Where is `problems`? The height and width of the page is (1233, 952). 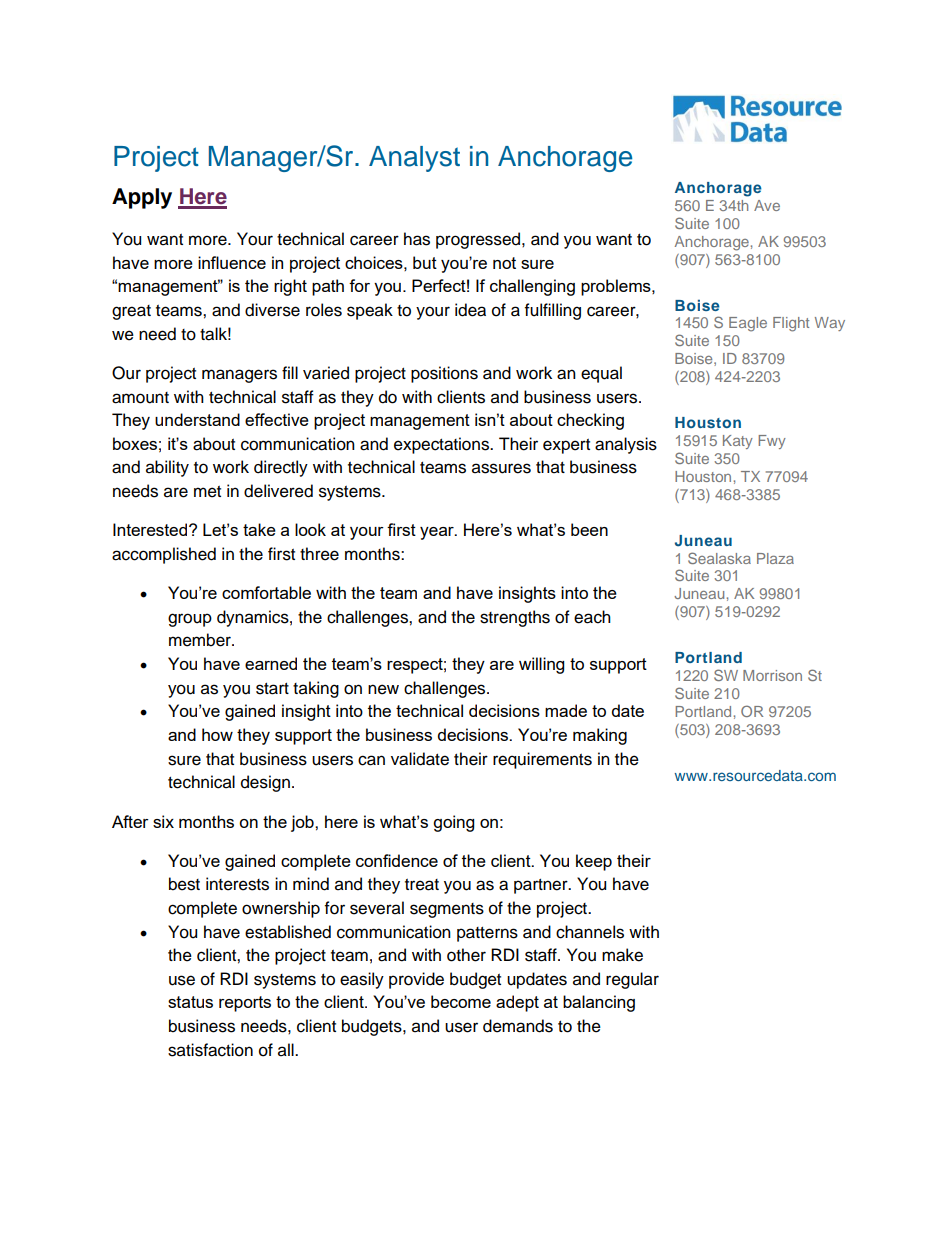
problems is located at coordinates (617, 287).
